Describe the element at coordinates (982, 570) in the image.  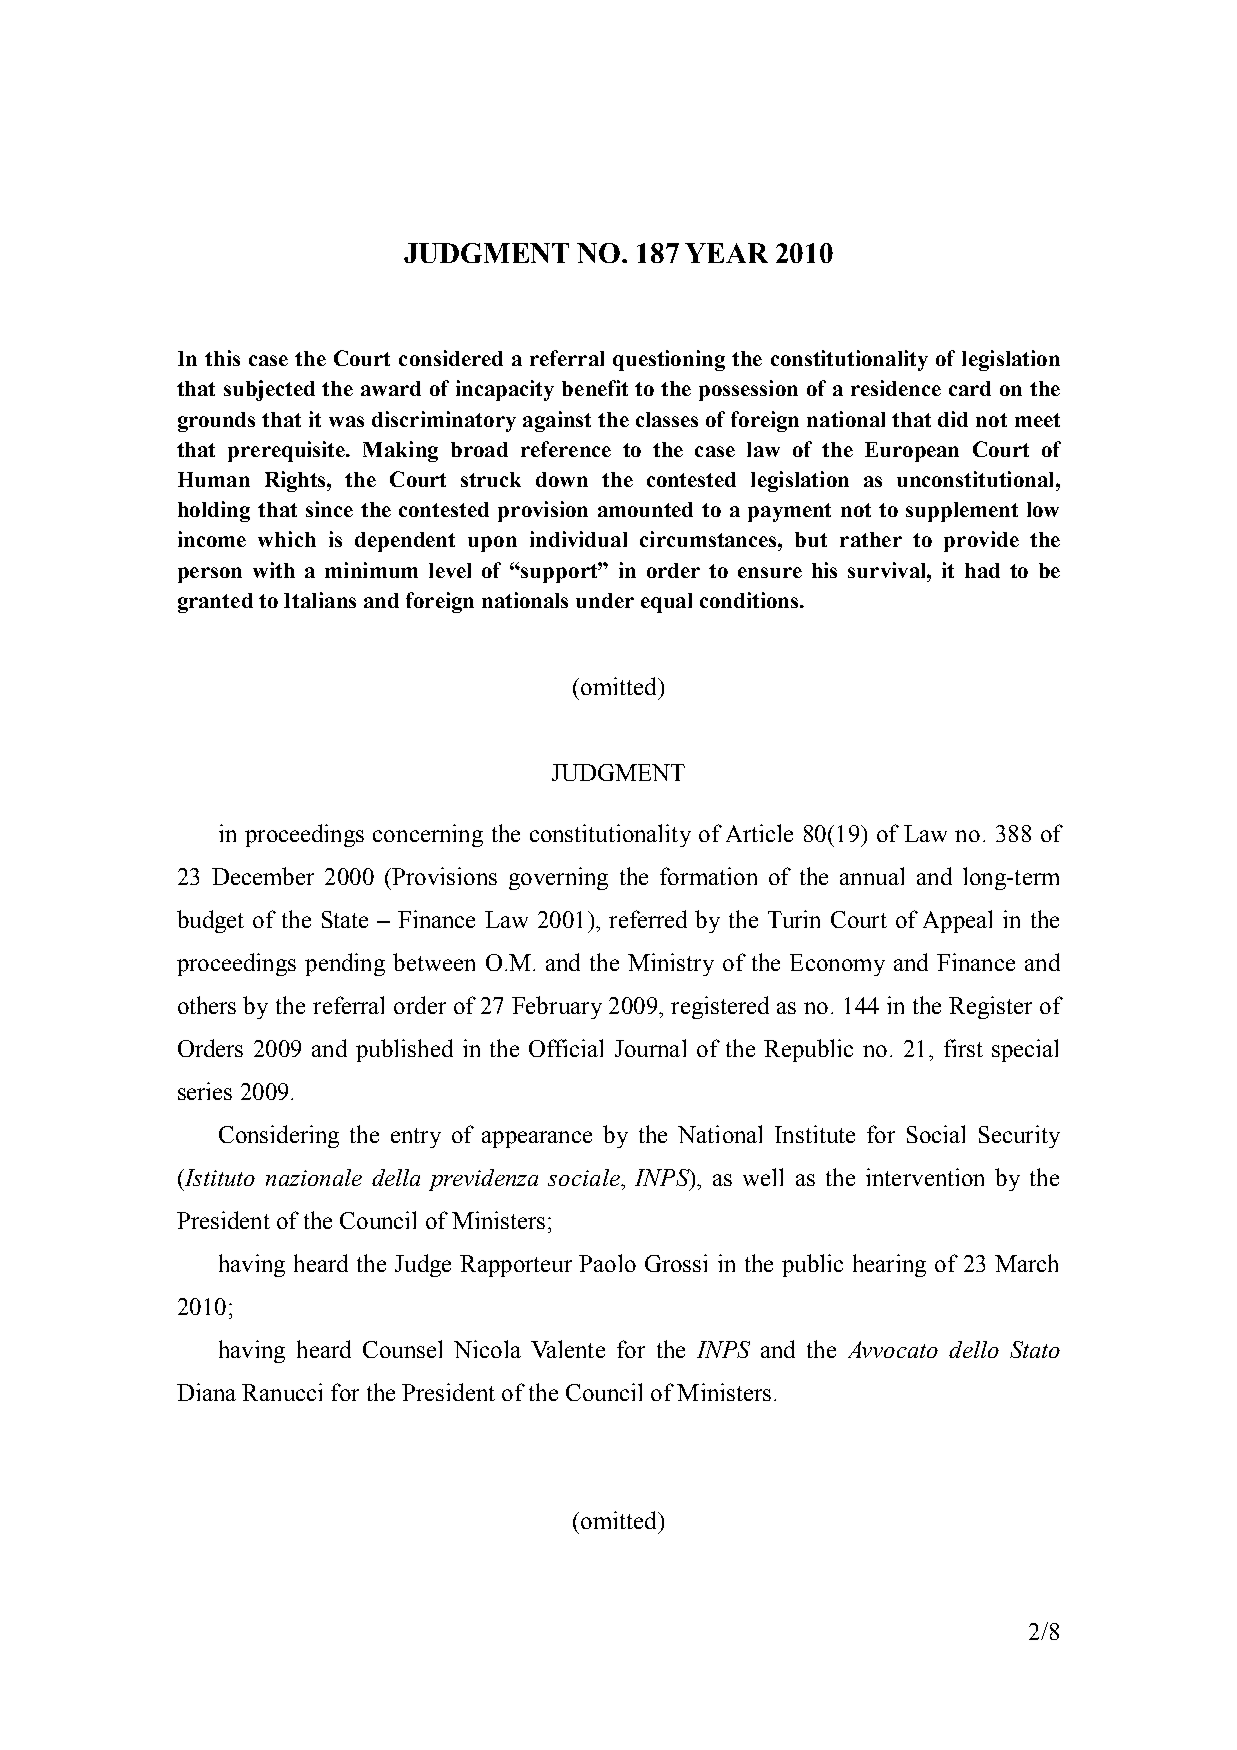
I see `had` at that location.
